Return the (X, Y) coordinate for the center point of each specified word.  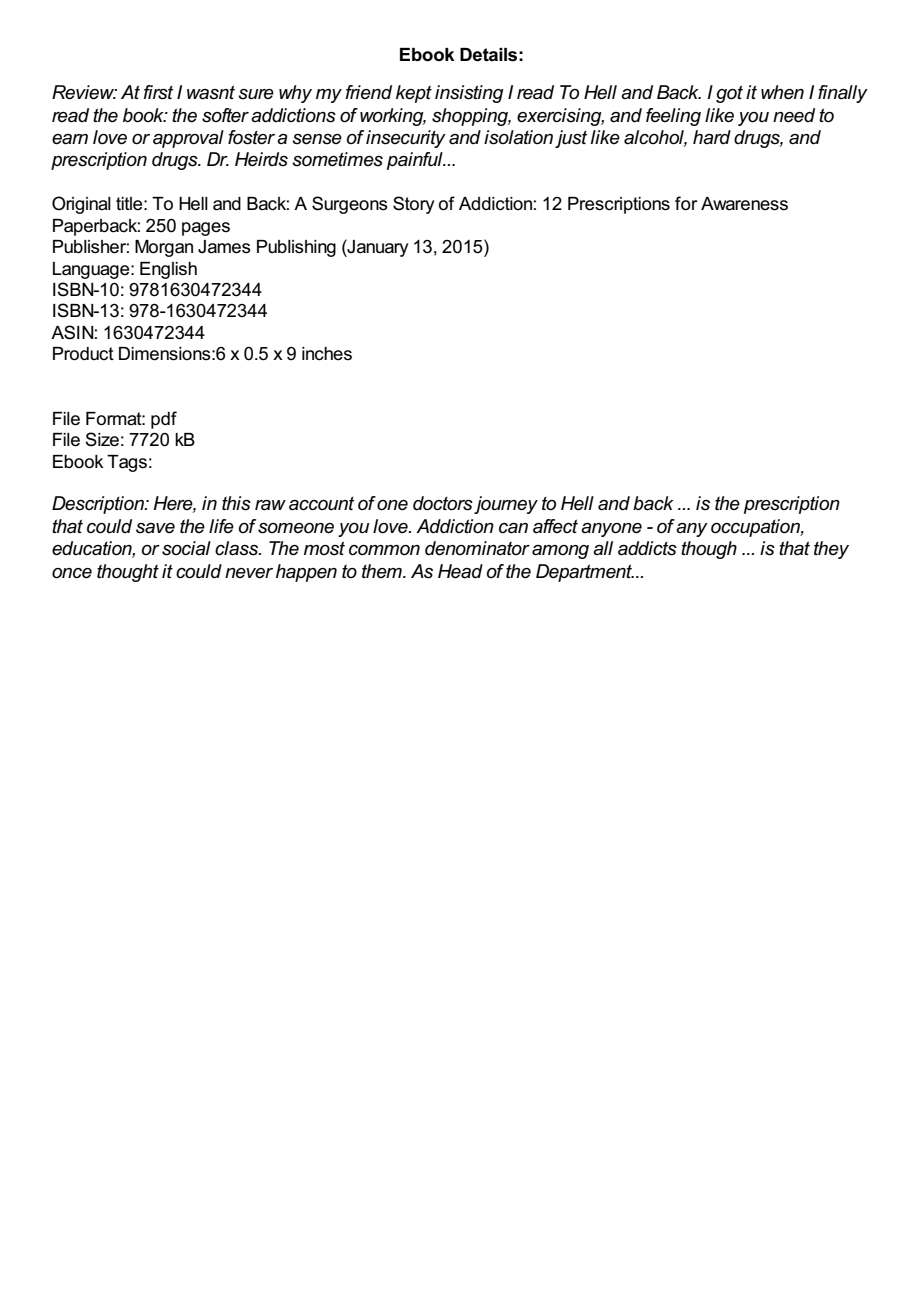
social (186, 548)
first (158, 92)
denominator (477, 548)
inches (327, 354)
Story (413, 205)
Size (102, 439)
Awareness (744, 204)
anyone (611, 530)
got (729, 94)
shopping (471, 117)
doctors (443, 503)
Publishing (296, 248)
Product (83, 354)
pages (206, 229)
